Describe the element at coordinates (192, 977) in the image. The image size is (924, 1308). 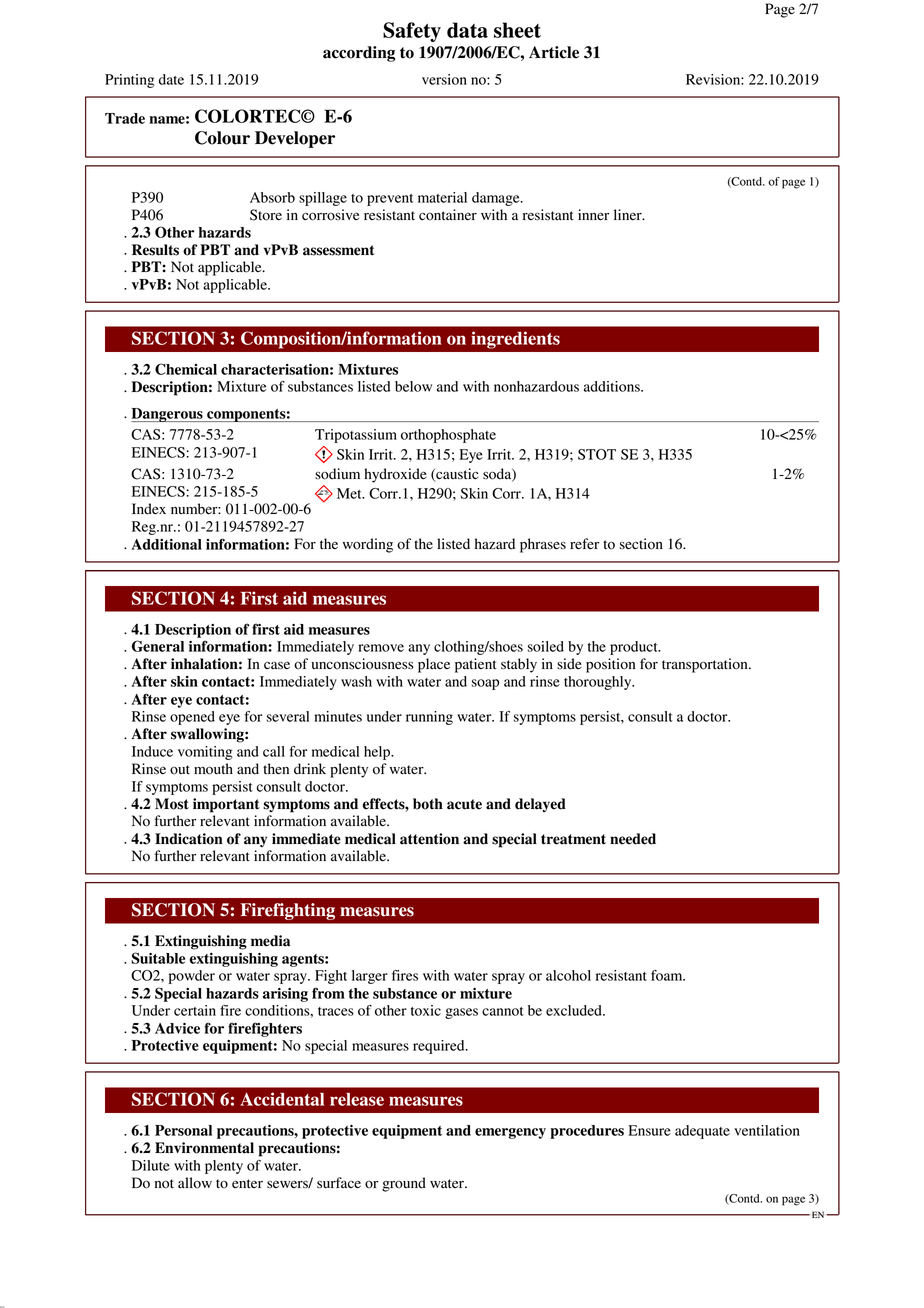
I see `powder` at that location.
